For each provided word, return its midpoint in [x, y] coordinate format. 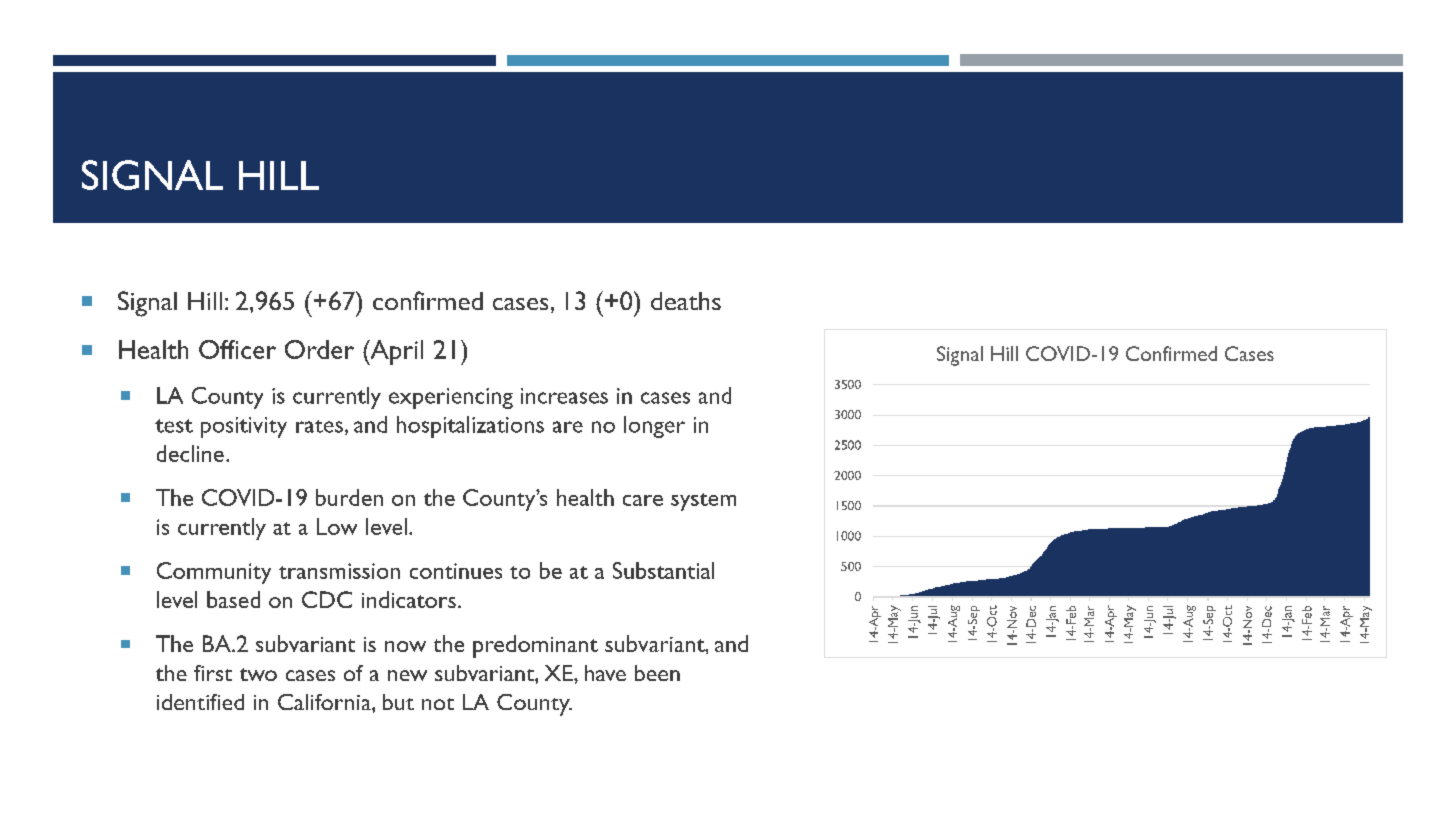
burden [349, 497]
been [657, 673]
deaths [686, 301]
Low [337, 526]
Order [319, 349]
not [438, 704]
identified [200, 702]
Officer [237, 349]
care [643, 500]
